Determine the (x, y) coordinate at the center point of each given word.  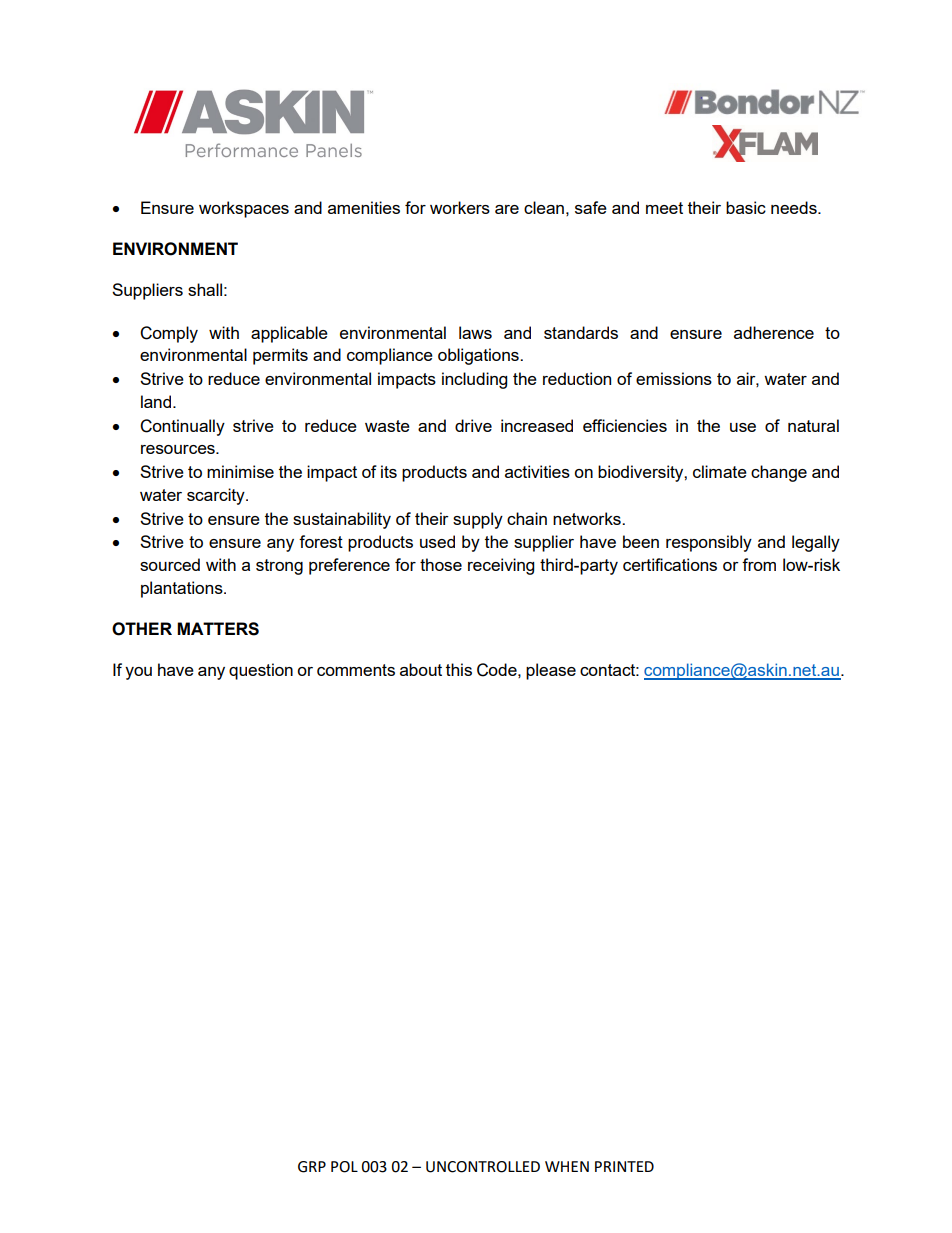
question (261, 671)
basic (746, 207)
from (759, 564)
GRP (312, 1167)
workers (460, 207)
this (459, 669)
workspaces (244, 209)
